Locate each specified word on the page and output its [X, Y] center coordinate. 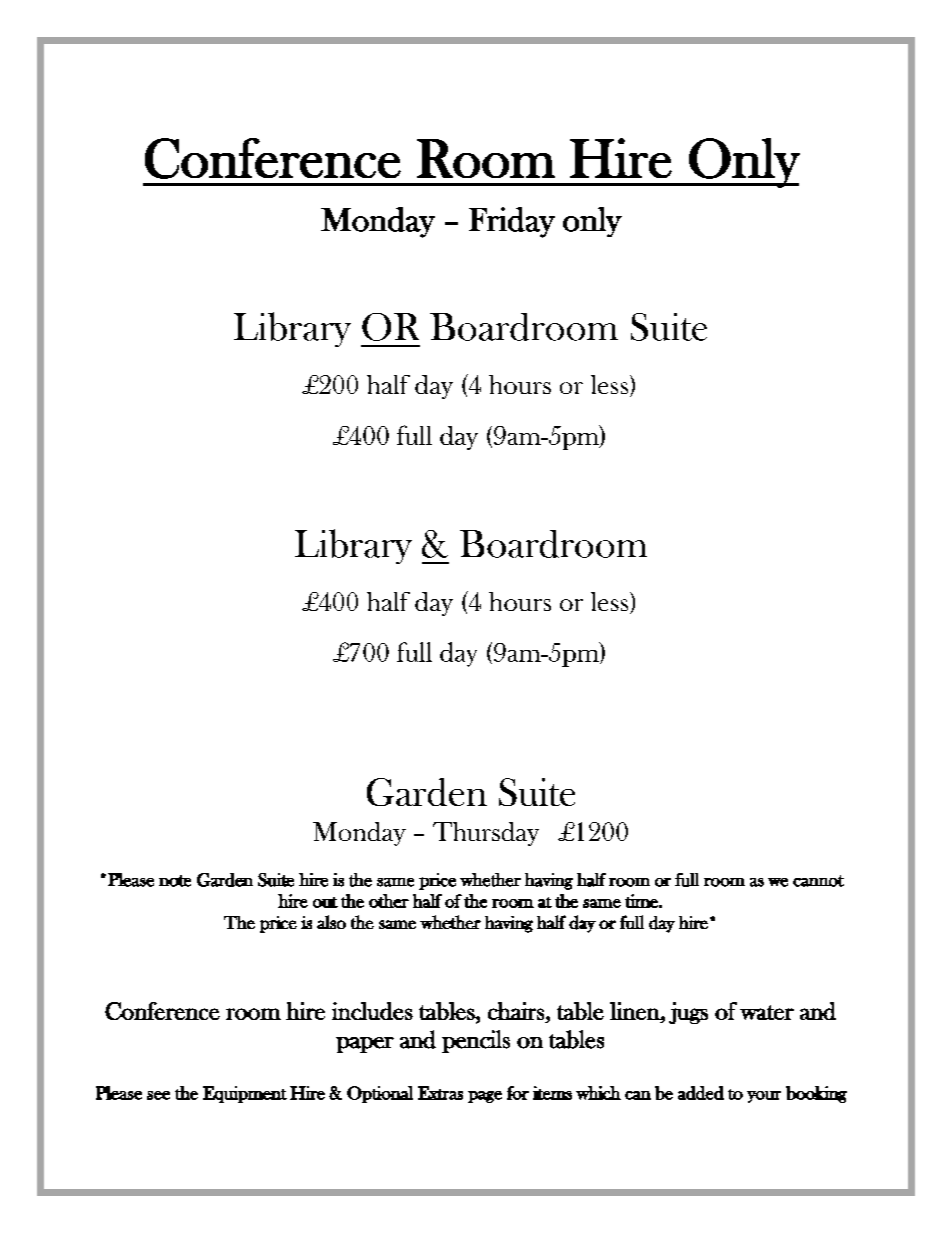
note [175, 881]
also [331, 922]
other [389, 901]
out [325, 902]
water [767, 1012]
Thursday [486, 834]
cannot [818, 881]
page [485, 1097]
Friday [512, 222]
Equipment [245, 1094]
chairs [516, 1011]
